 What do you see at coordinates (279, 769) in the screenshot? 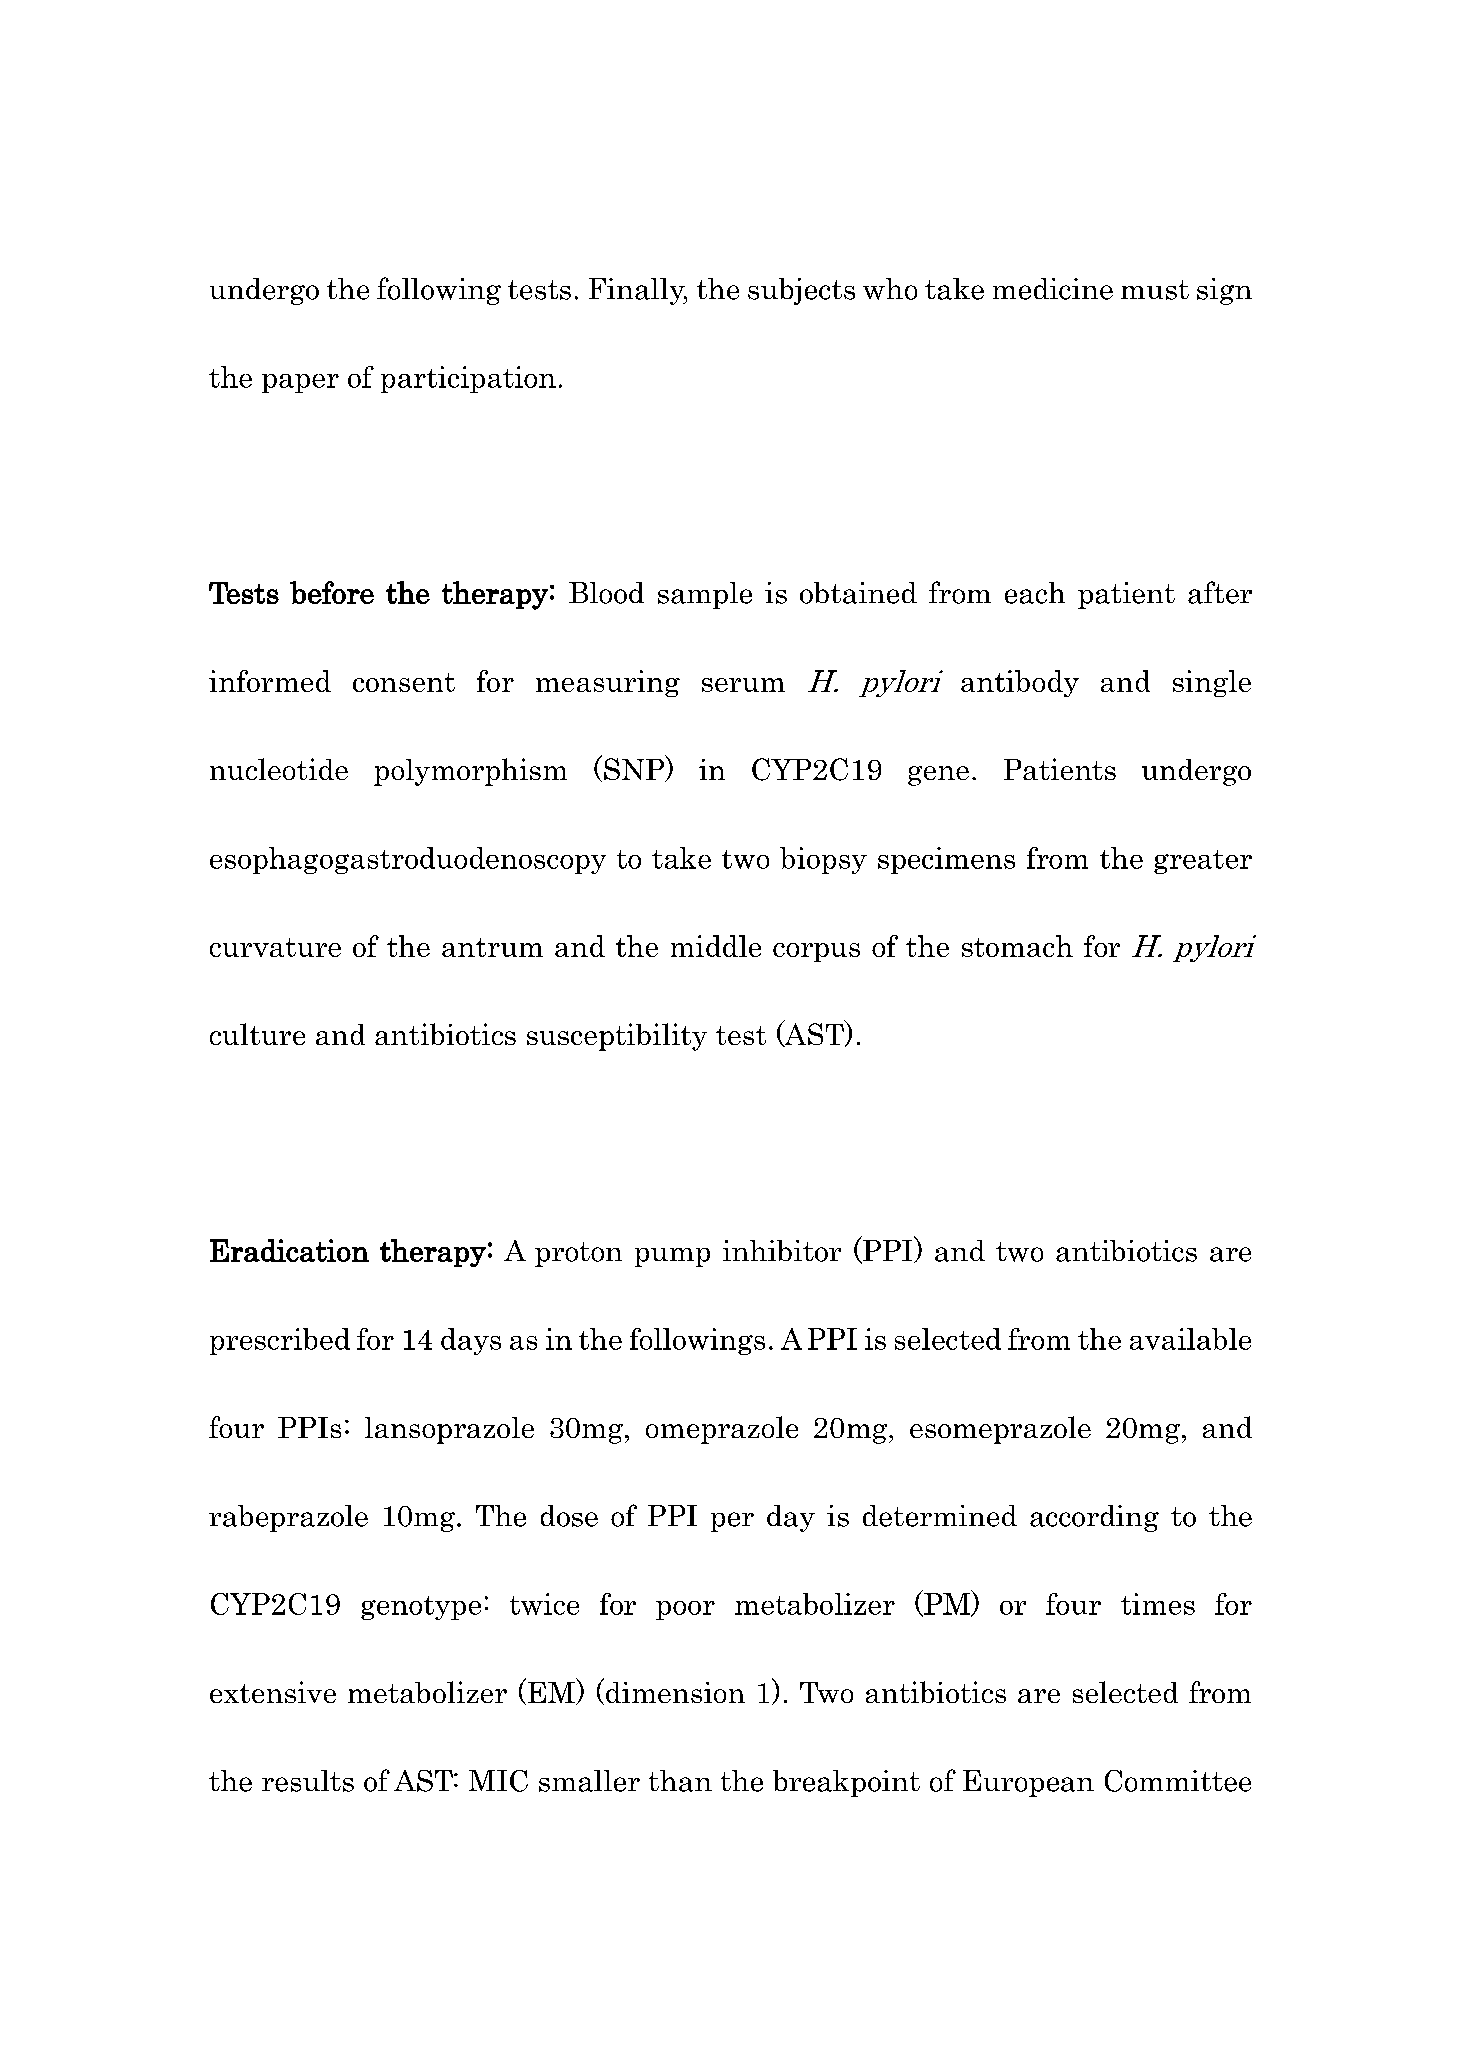
I see `nucleotide` at bounding box center [279, 769].
